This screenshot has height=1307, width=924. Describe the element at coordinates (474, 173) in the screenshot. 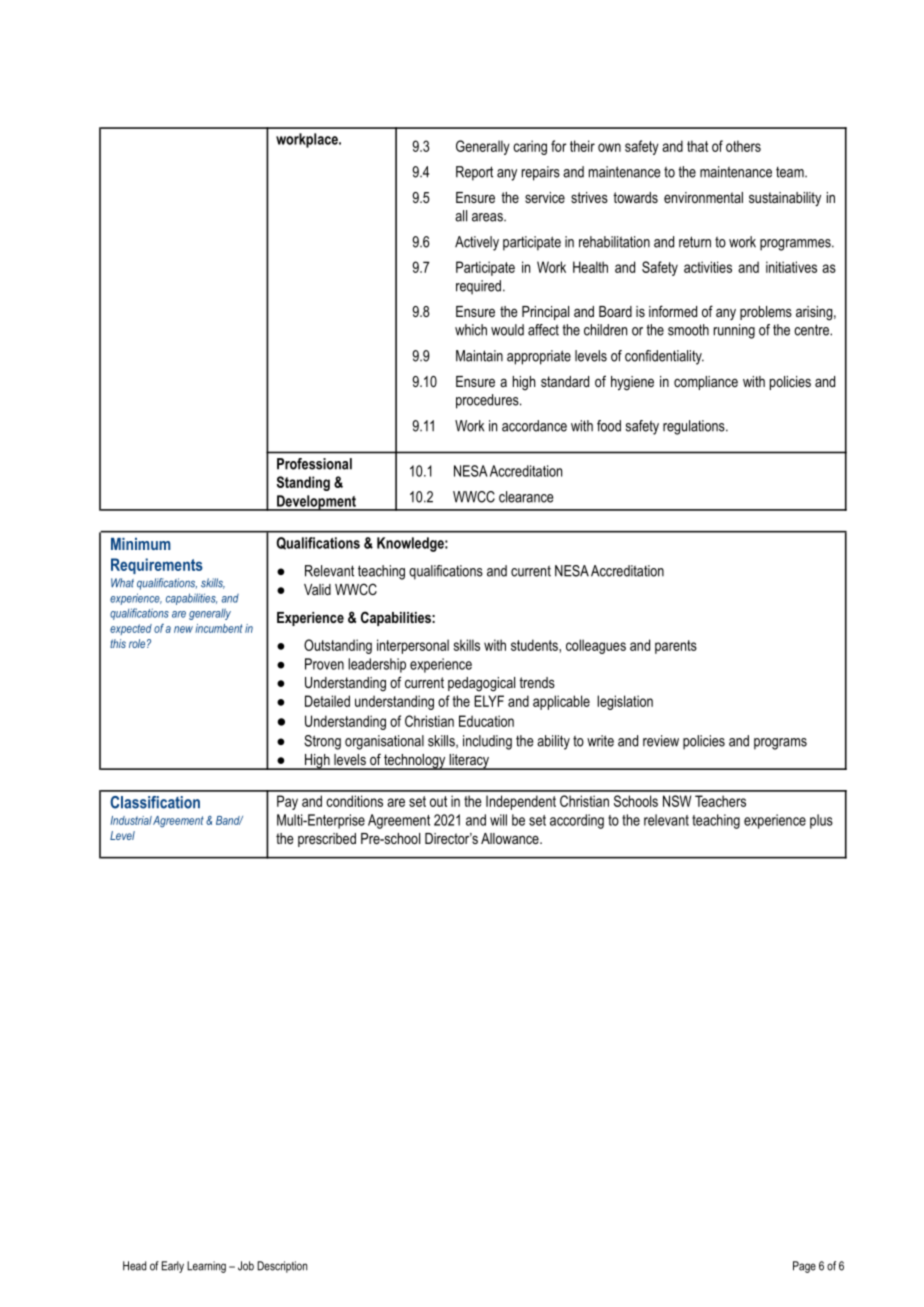

I see `Report` at that location.
